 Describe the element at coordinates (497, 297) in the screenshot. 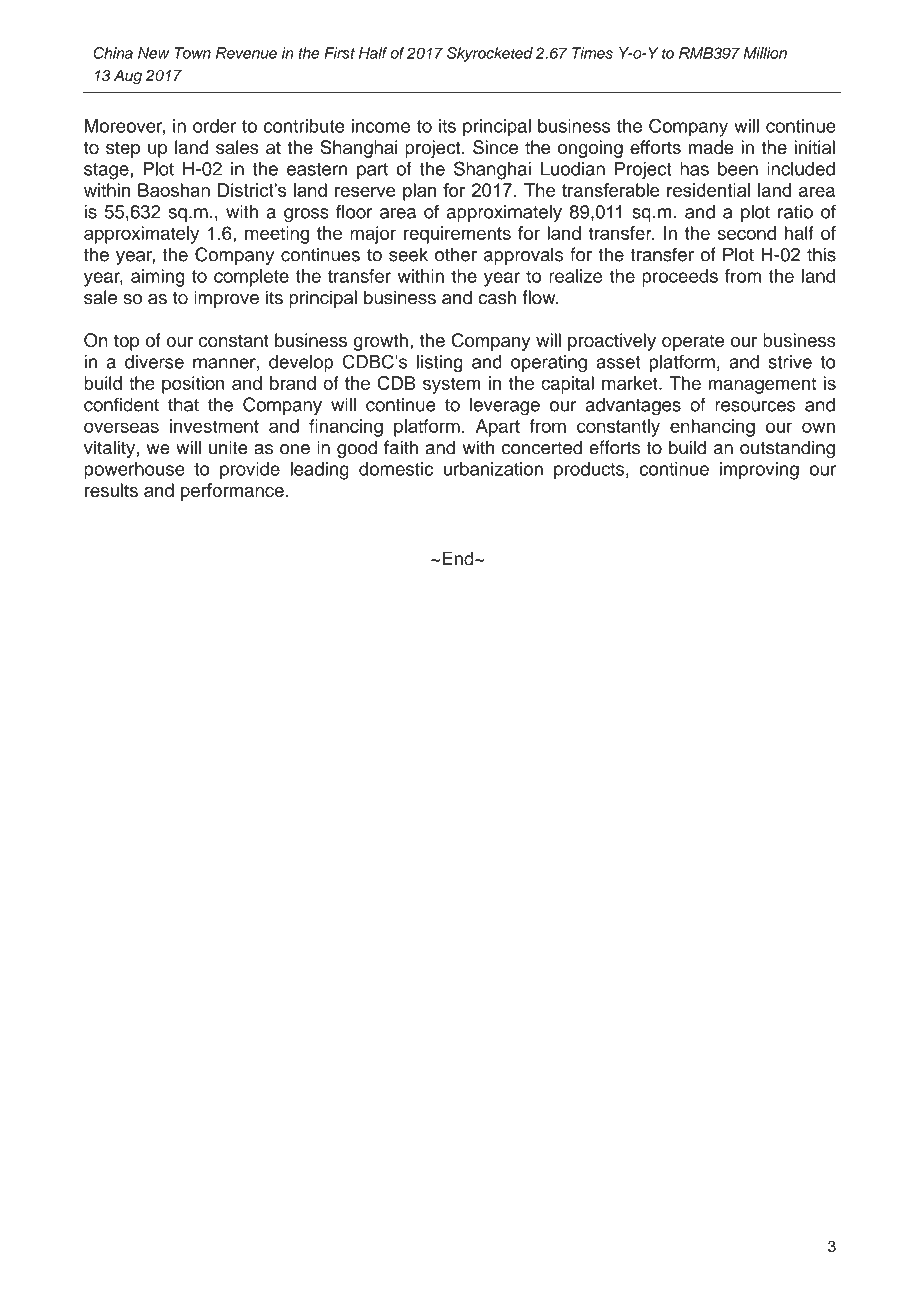

I see `cash` at that location.
